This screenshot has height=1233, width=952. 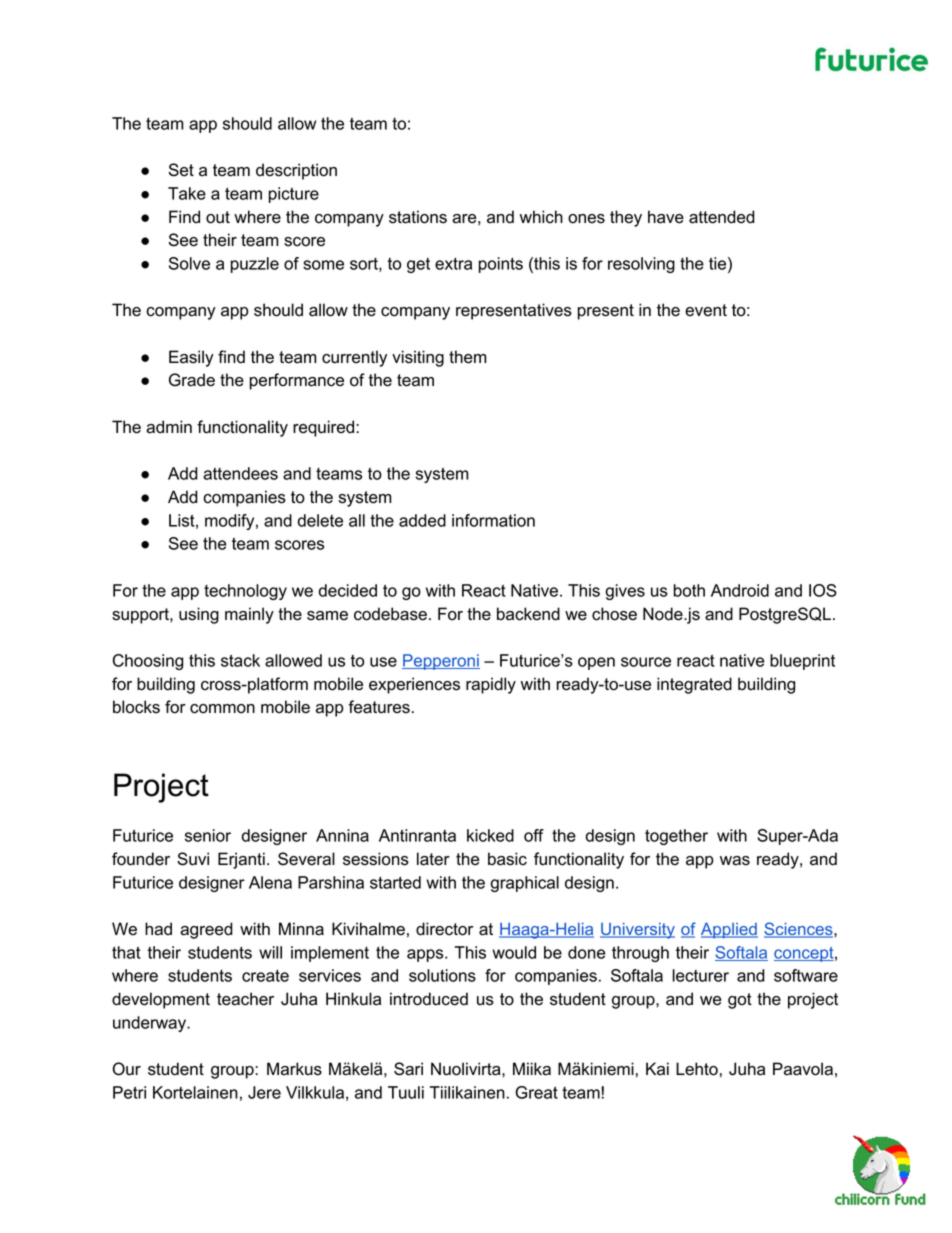 I want to click on Sari, so click(x=408, y=1069).
